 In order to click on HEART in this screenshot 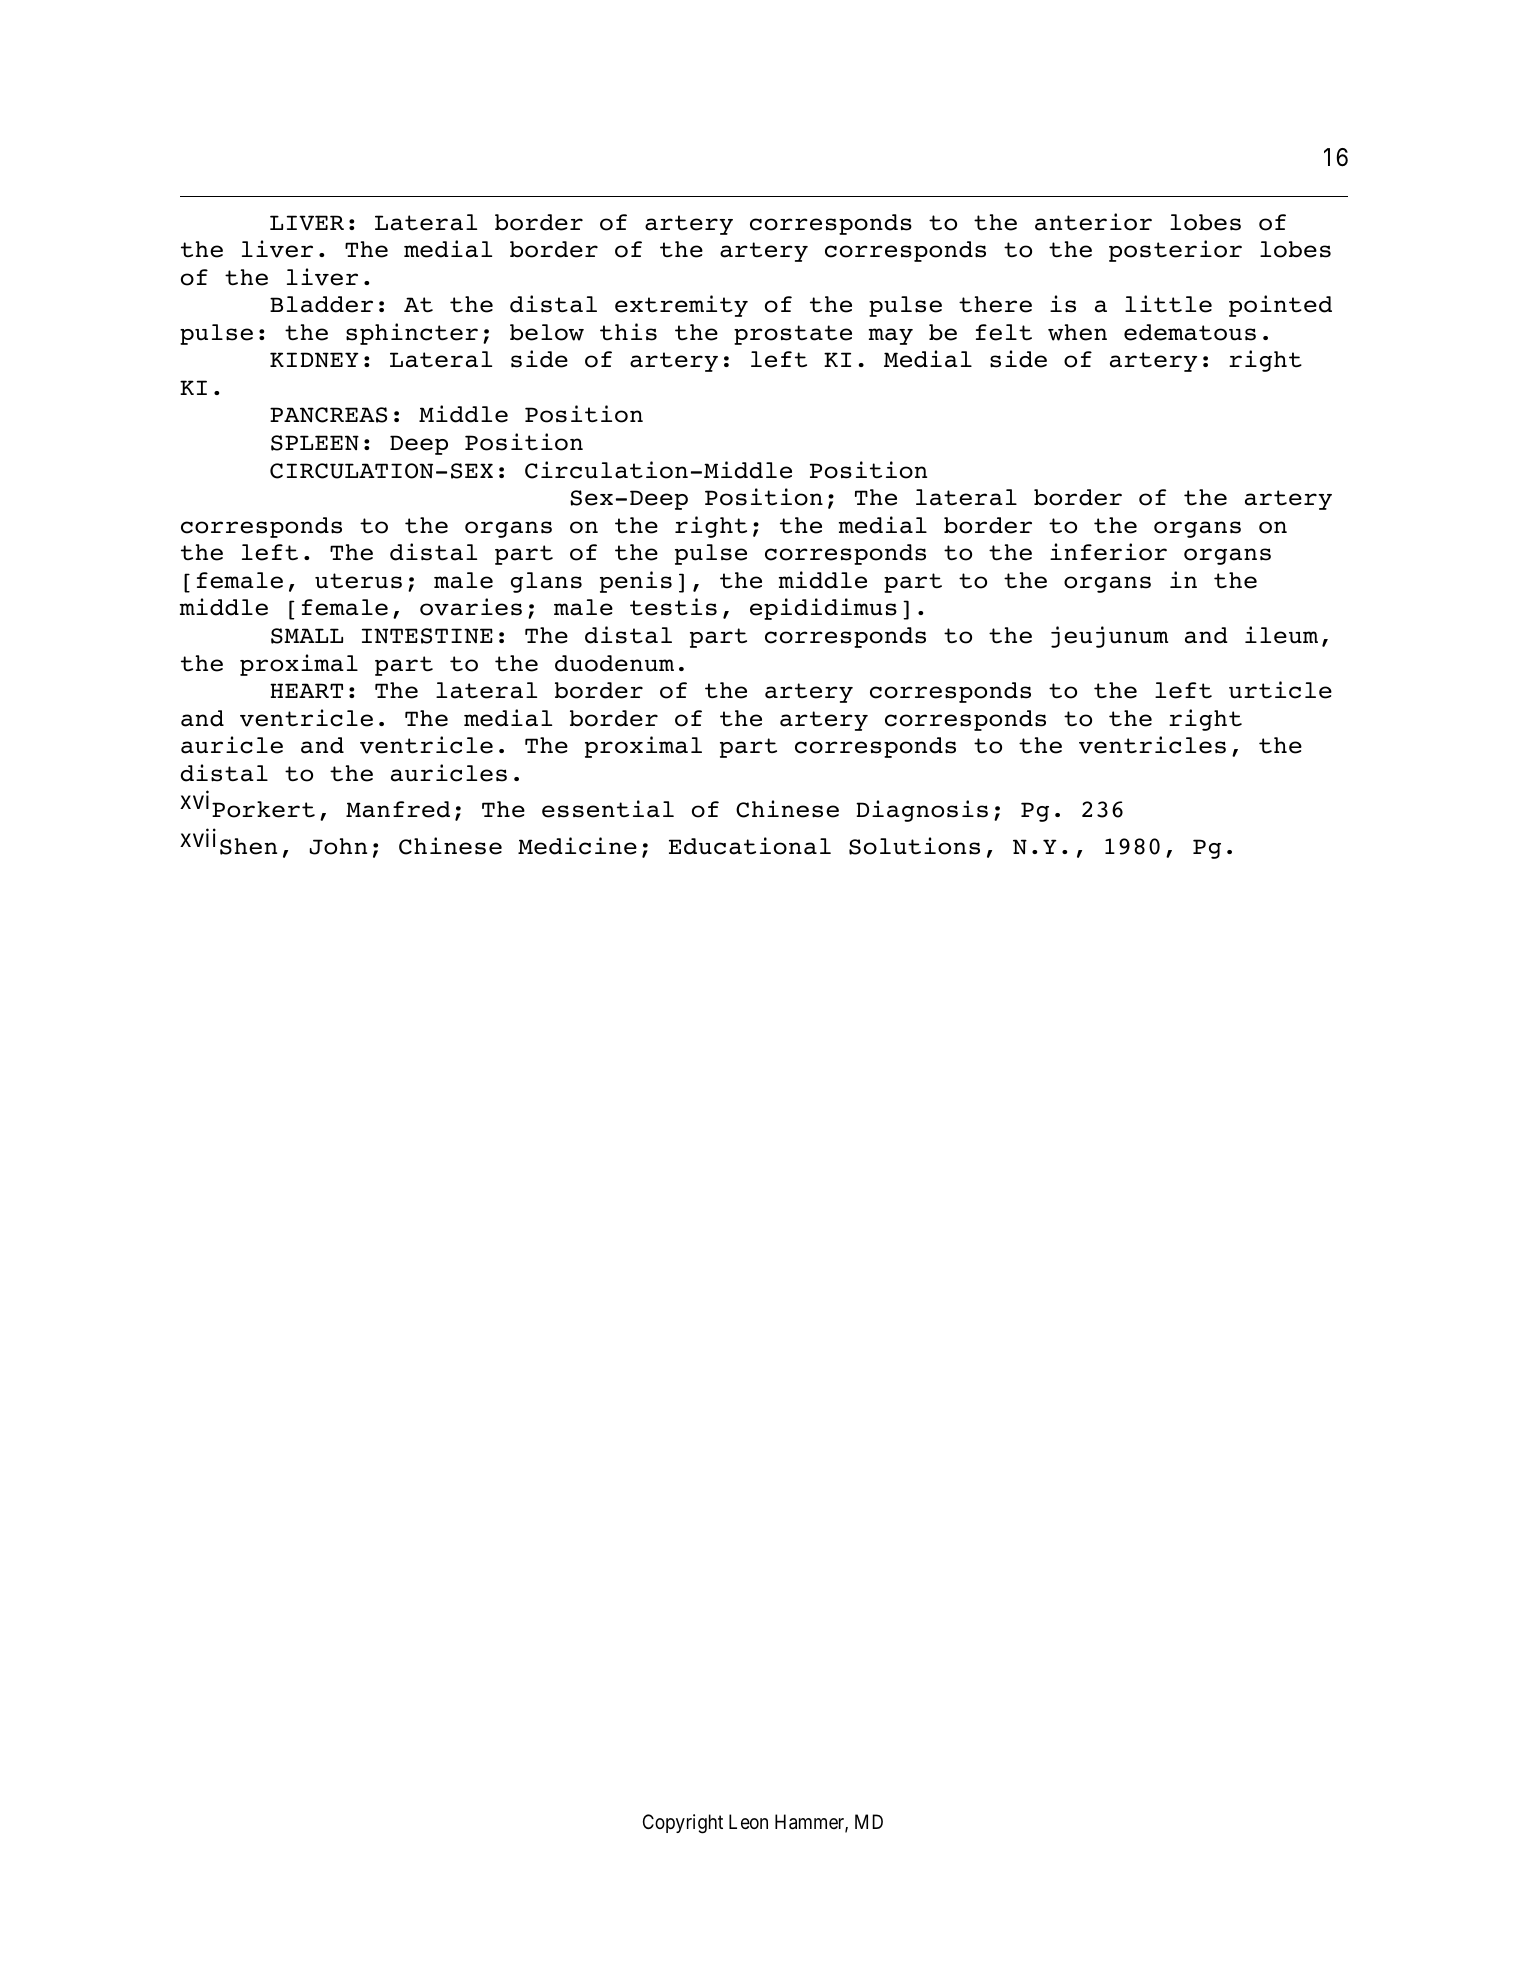, I will do `click(306, 690)`.
